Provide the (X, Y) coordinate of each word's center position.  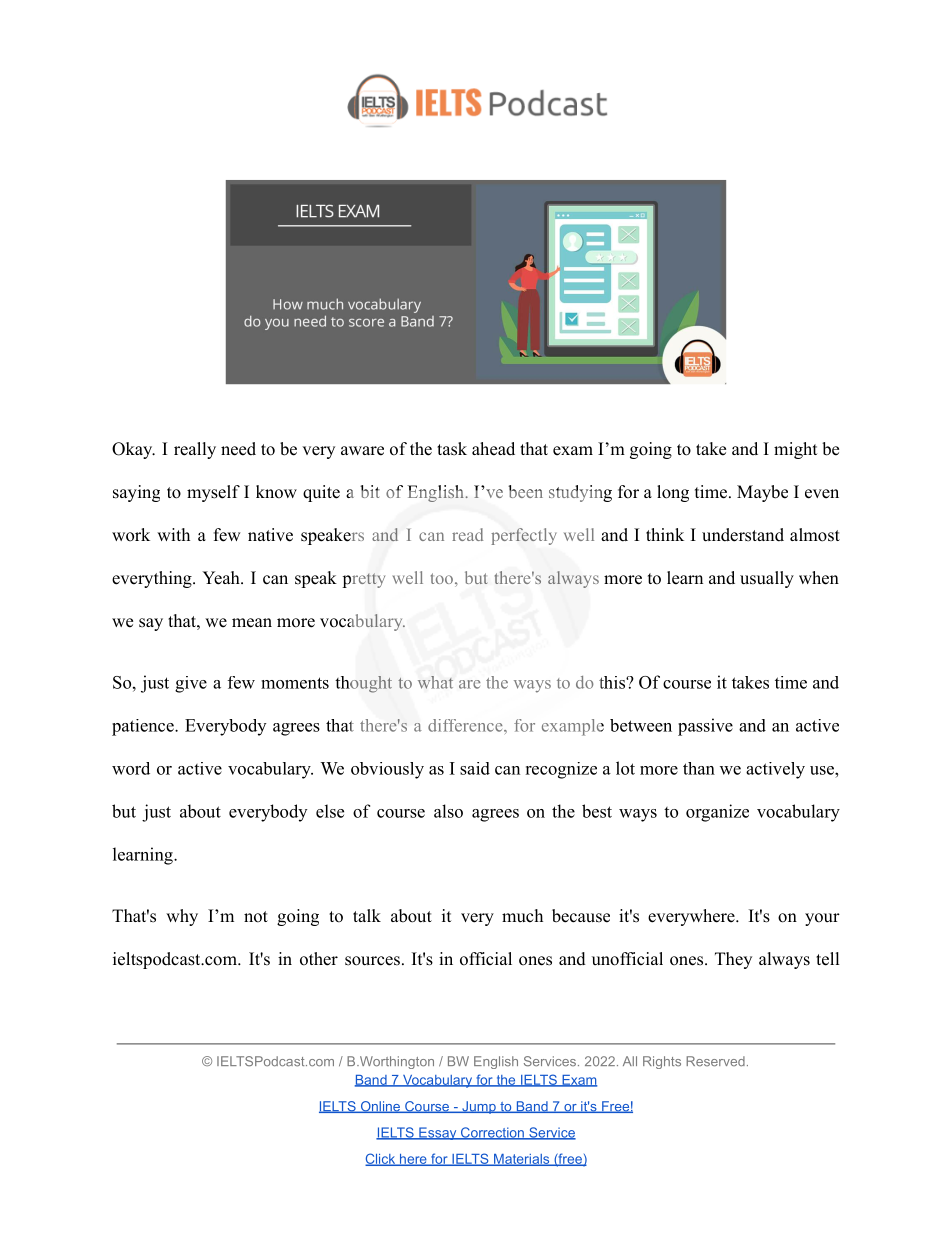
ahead (493, 449)
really (195, 450)
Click (381, 1159)
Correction (492, 1133)
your (822, 919)
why (182, 917)
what (435, 682)
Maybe (762, 493)
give (191, 684)
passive (705, 727)
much (522, 916)
